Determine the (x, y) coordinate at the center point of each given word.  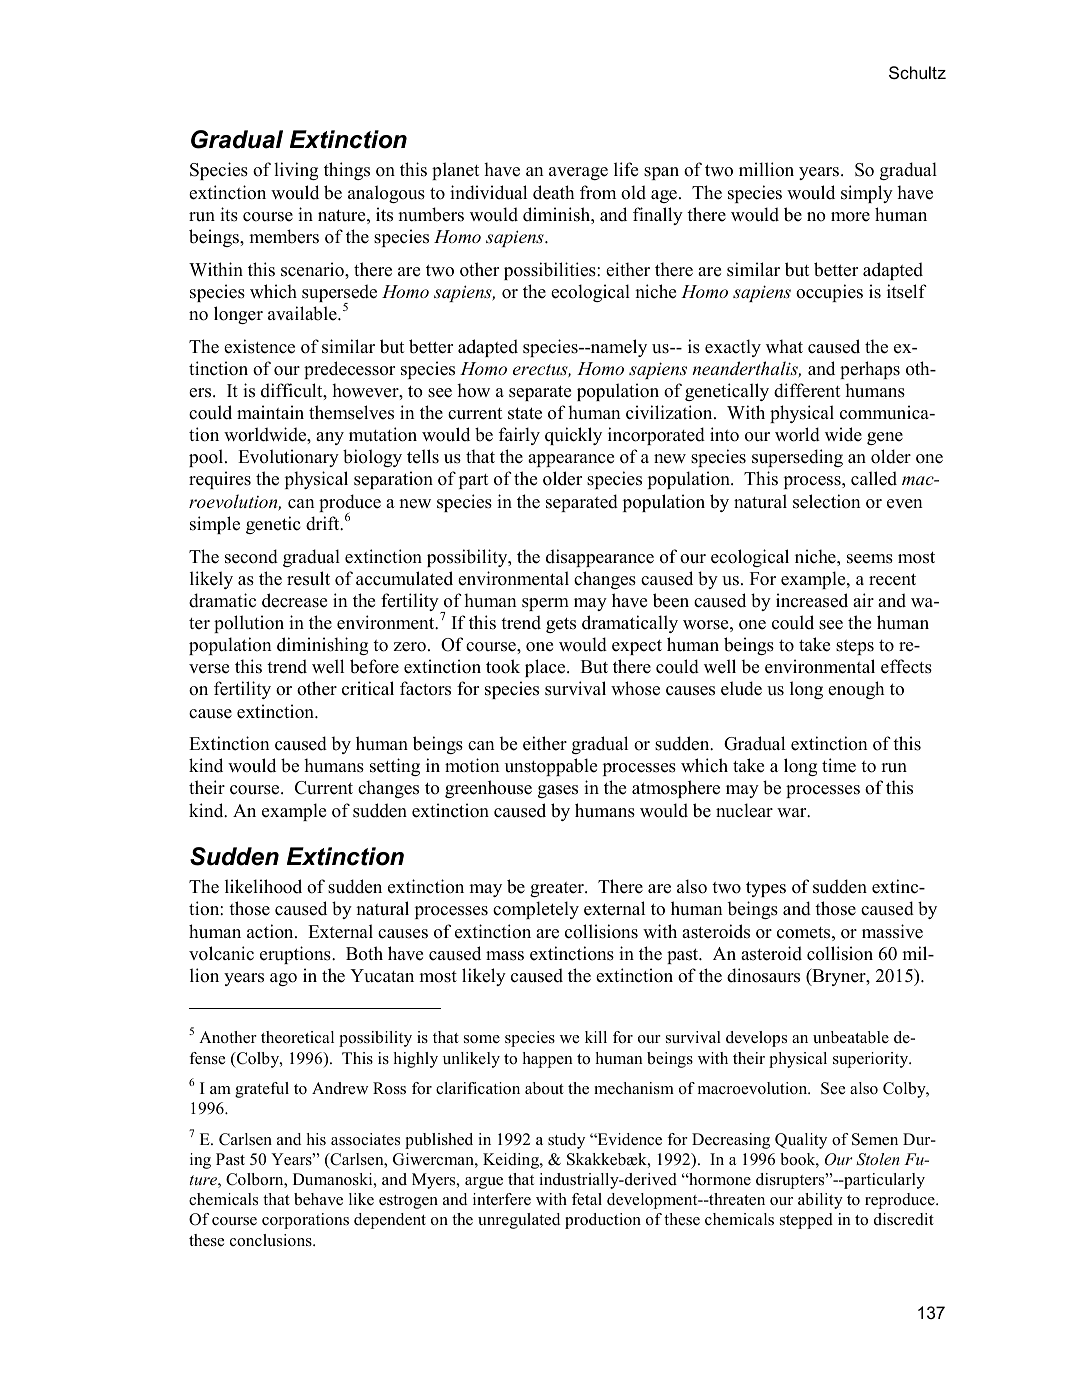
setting (395, 767)
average (578, 173)
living (296, 171)
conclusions (272, 1240)
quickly (573, 436)
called (874, 478)
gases (558, 791)
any (330, 438)
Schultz (917, 72)
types (766, 889)
